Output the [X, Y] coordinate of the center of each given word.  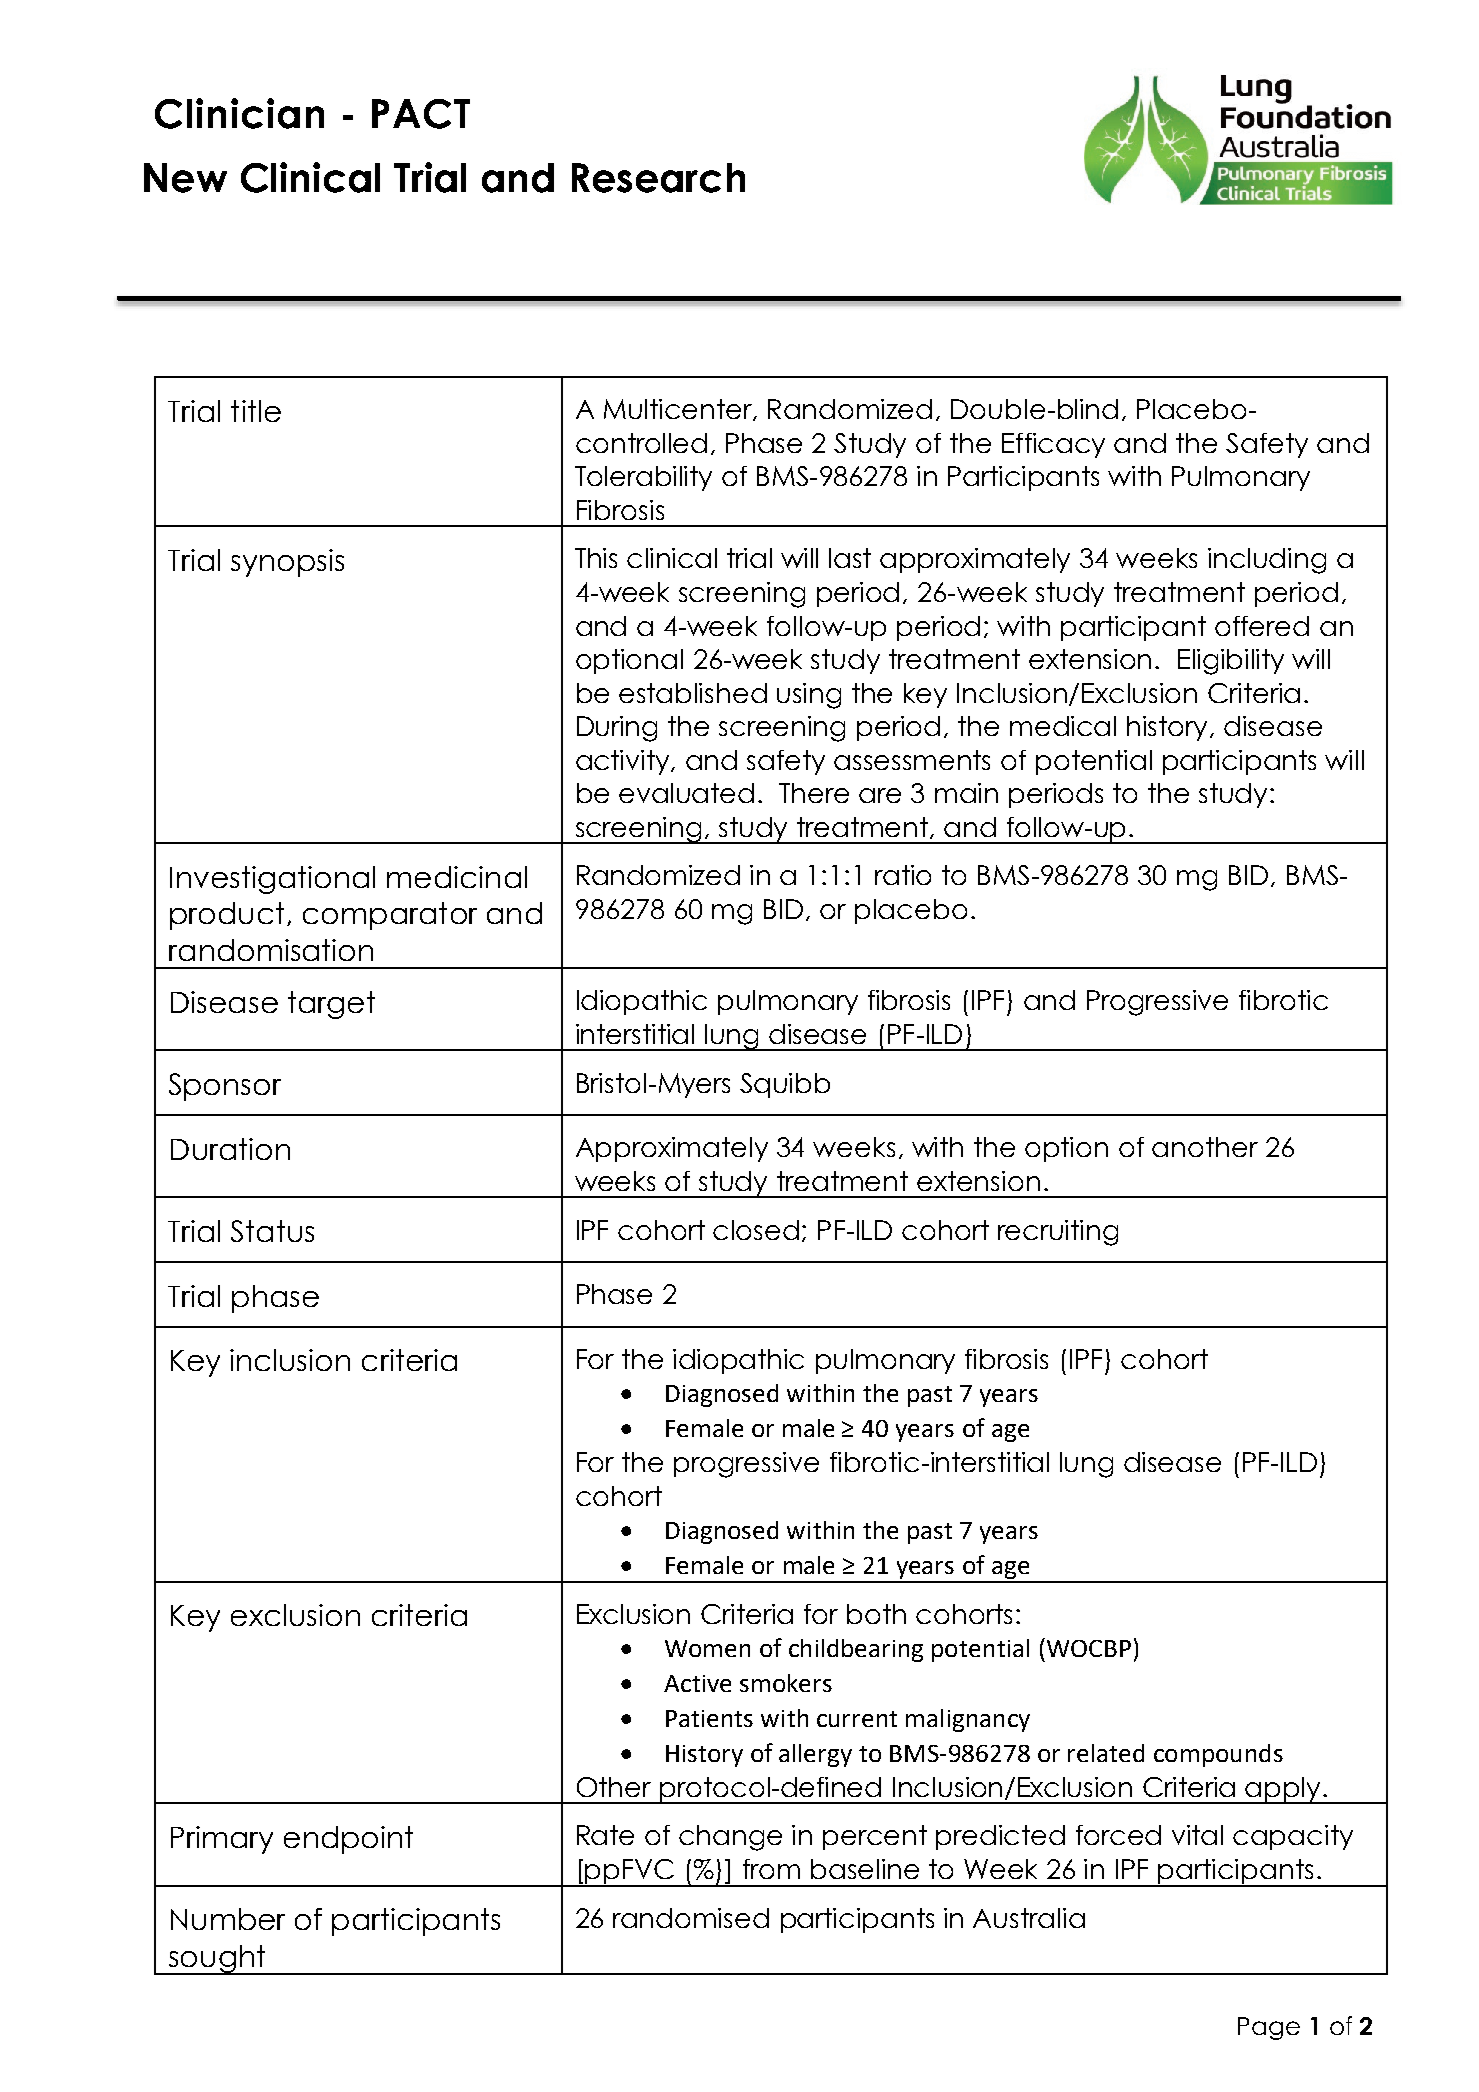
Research [658, 178]
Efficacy [1053, 445]
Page [1269, 2028]
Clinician [239, 113]
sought [217, 1960]
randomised [691, 1918]
